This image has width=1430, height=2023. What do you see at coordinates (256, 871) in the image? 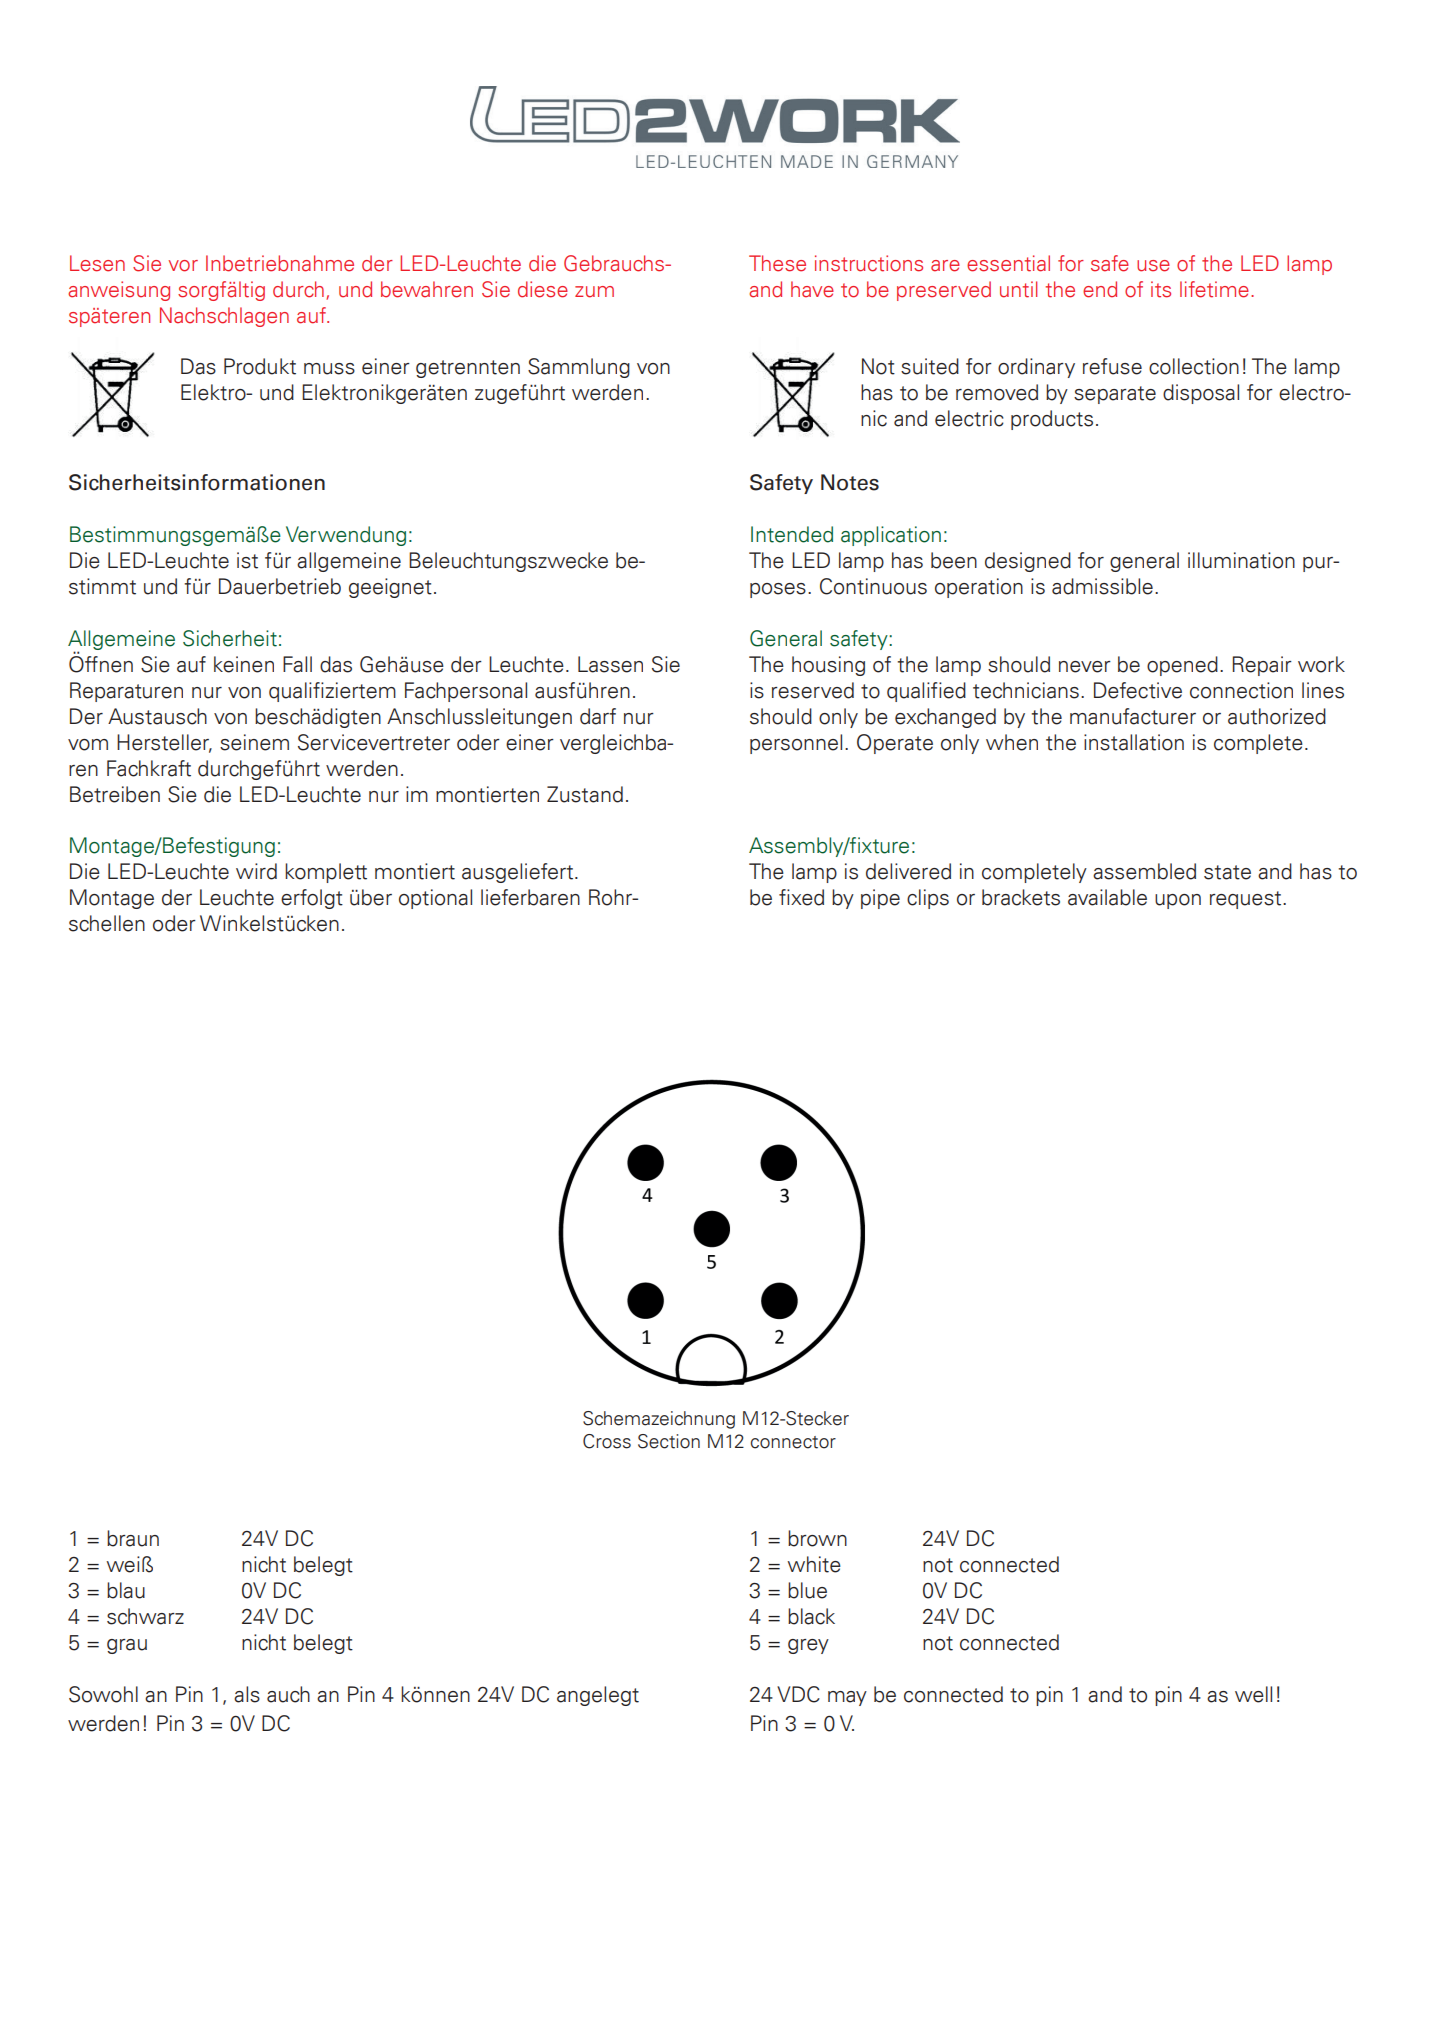
I see `wird` at bounding box center [256, 871].
